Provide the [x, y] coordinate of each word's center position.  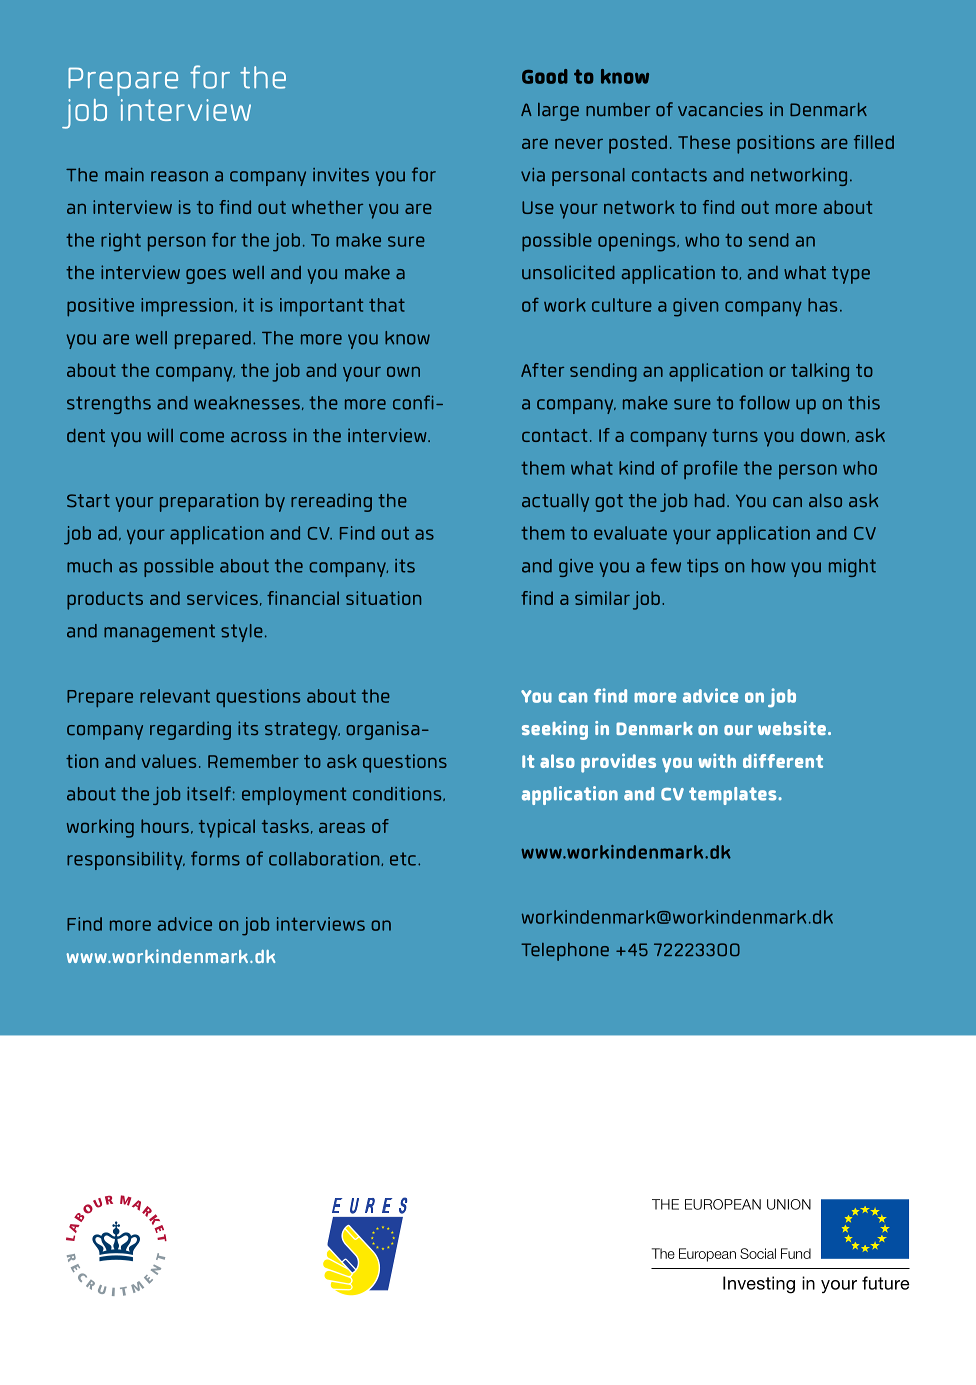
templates [734, 796]
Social [758, 1253]
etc [403, 859]
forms [215, 858]
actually [555, 502]
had [710, 500]
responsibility [126, 861]
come [202, 437]
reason [179, 176]
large [558, 112]
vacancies [720, 109]
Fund [796, 1253]
